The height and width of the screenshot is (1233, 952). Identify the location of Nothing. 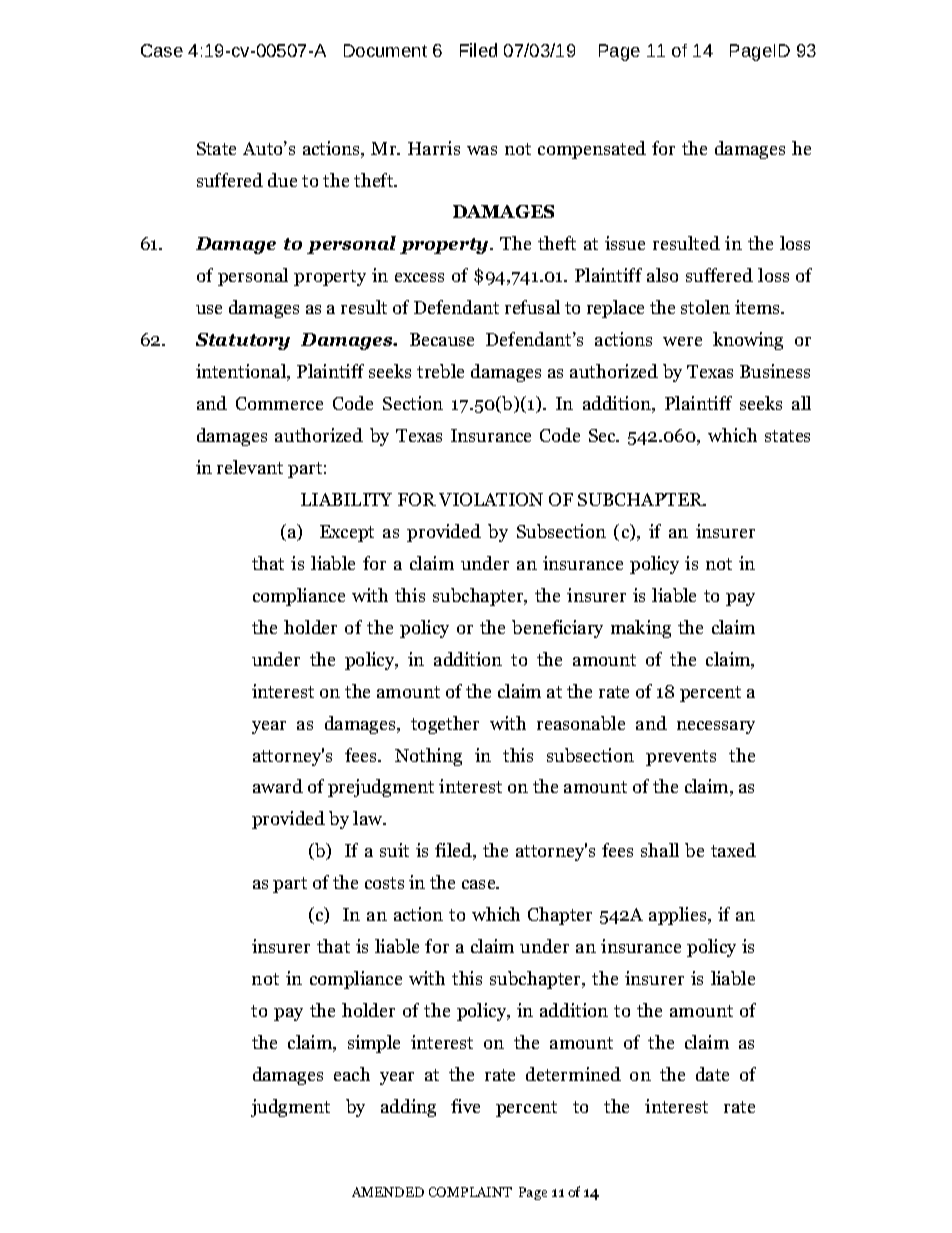
(428, 757).
